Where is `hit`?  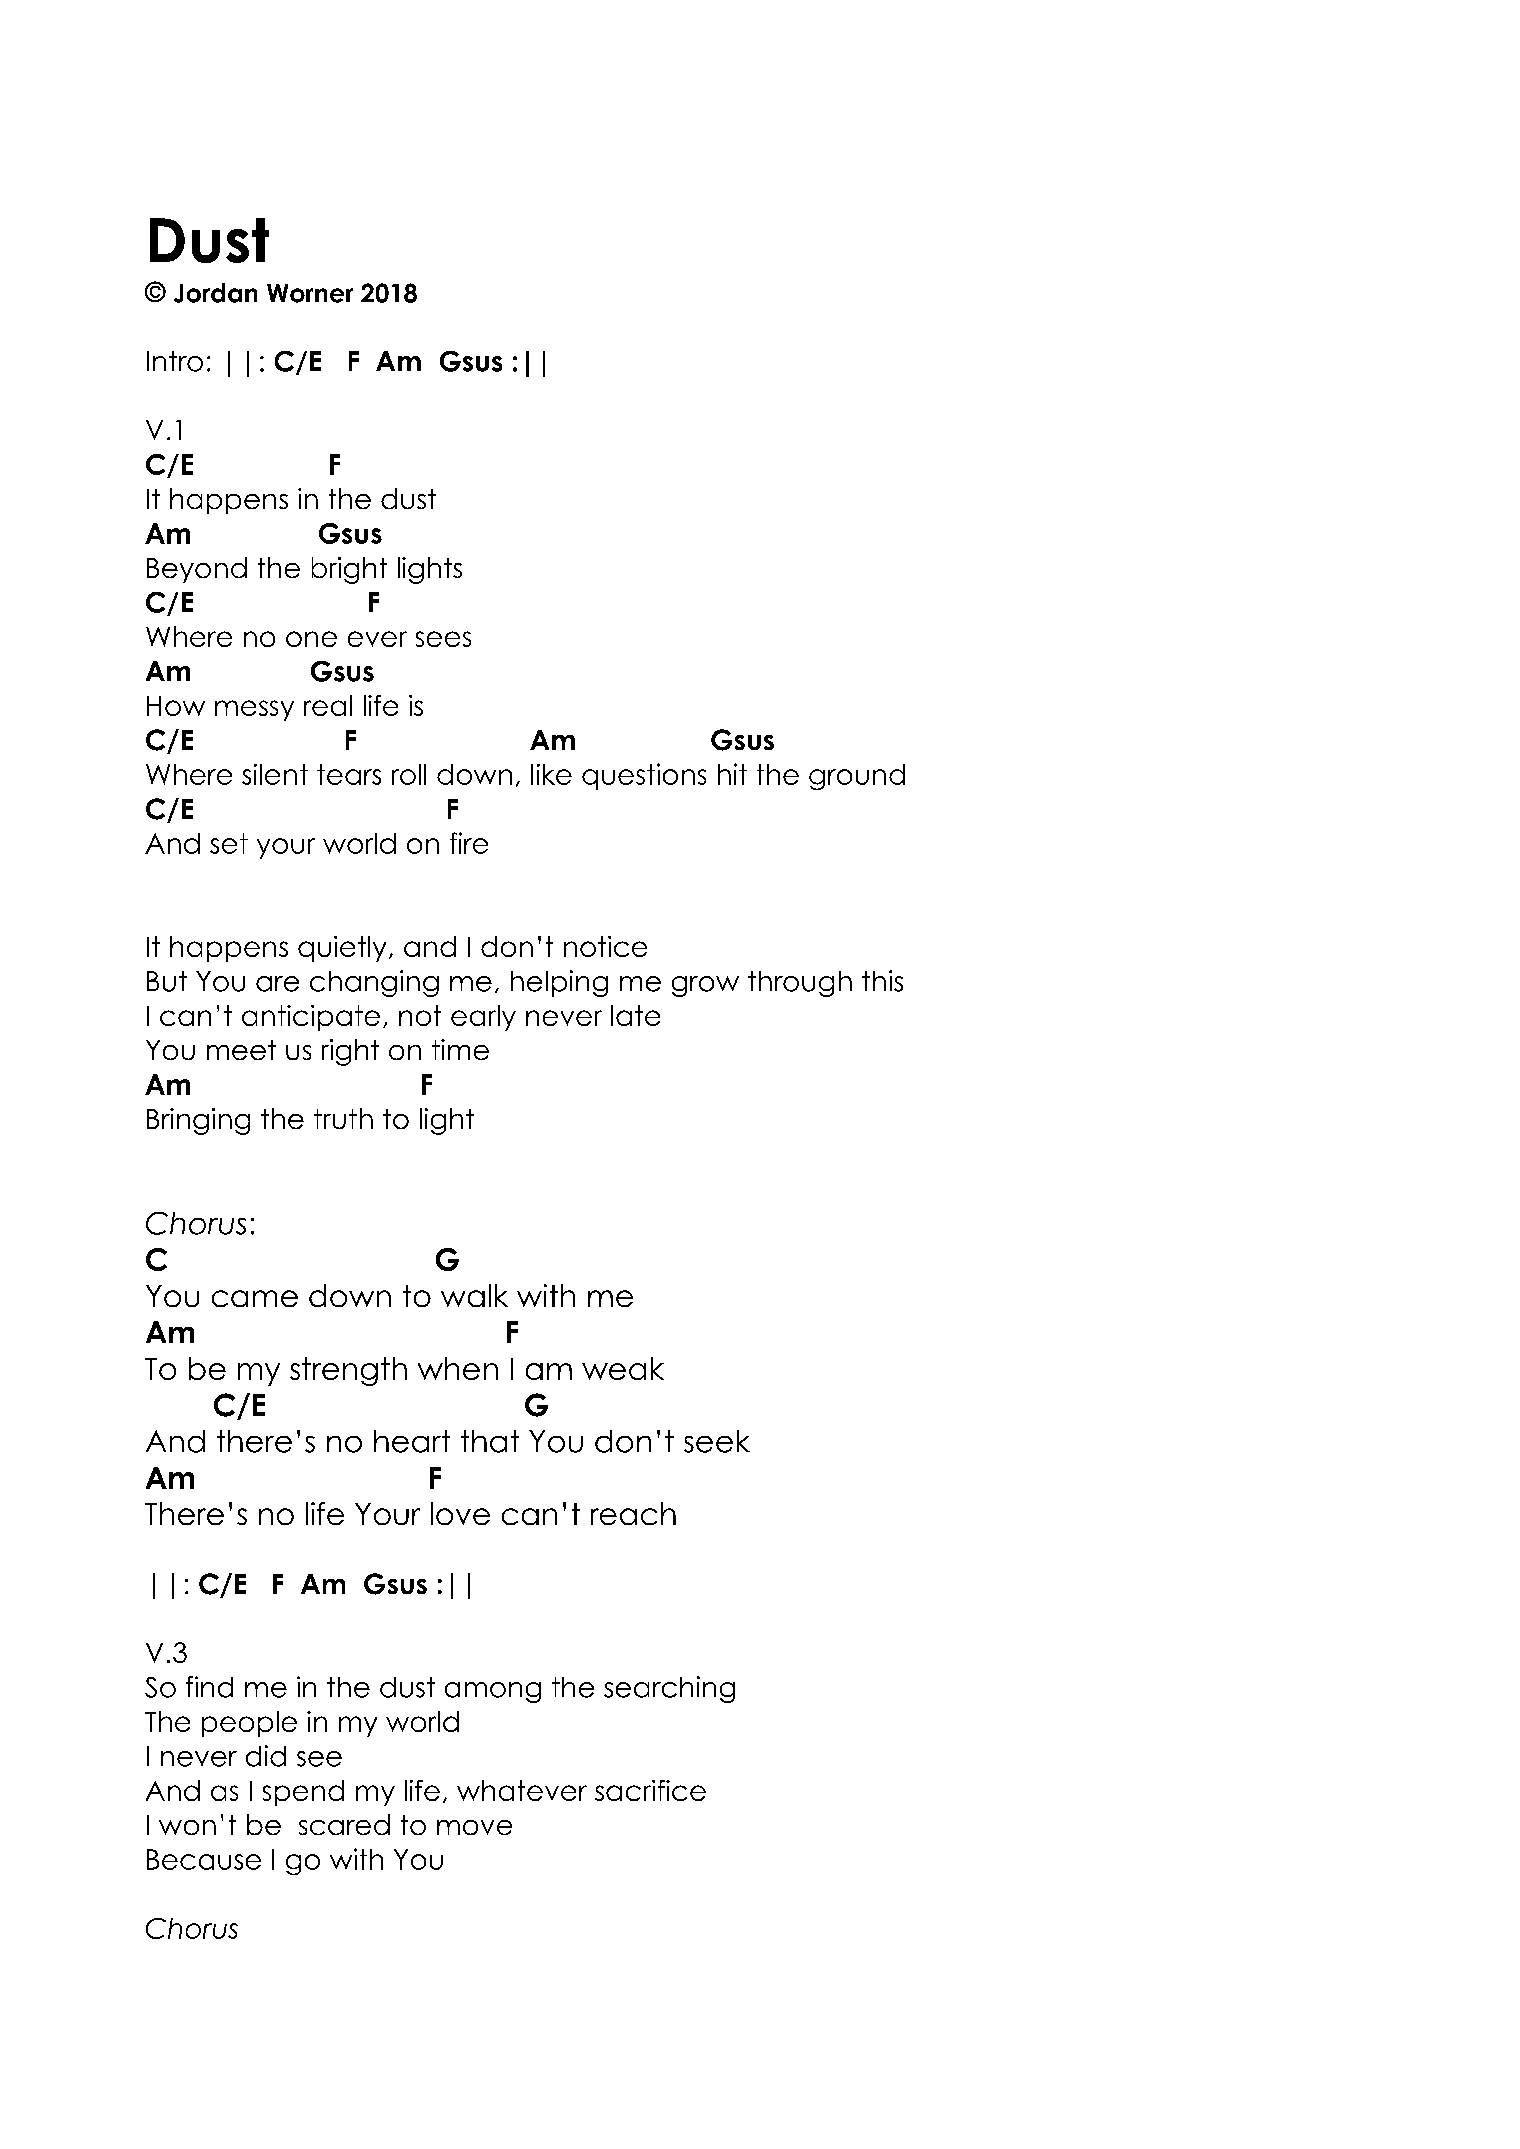
hit is located at coordinates (732, 774).
